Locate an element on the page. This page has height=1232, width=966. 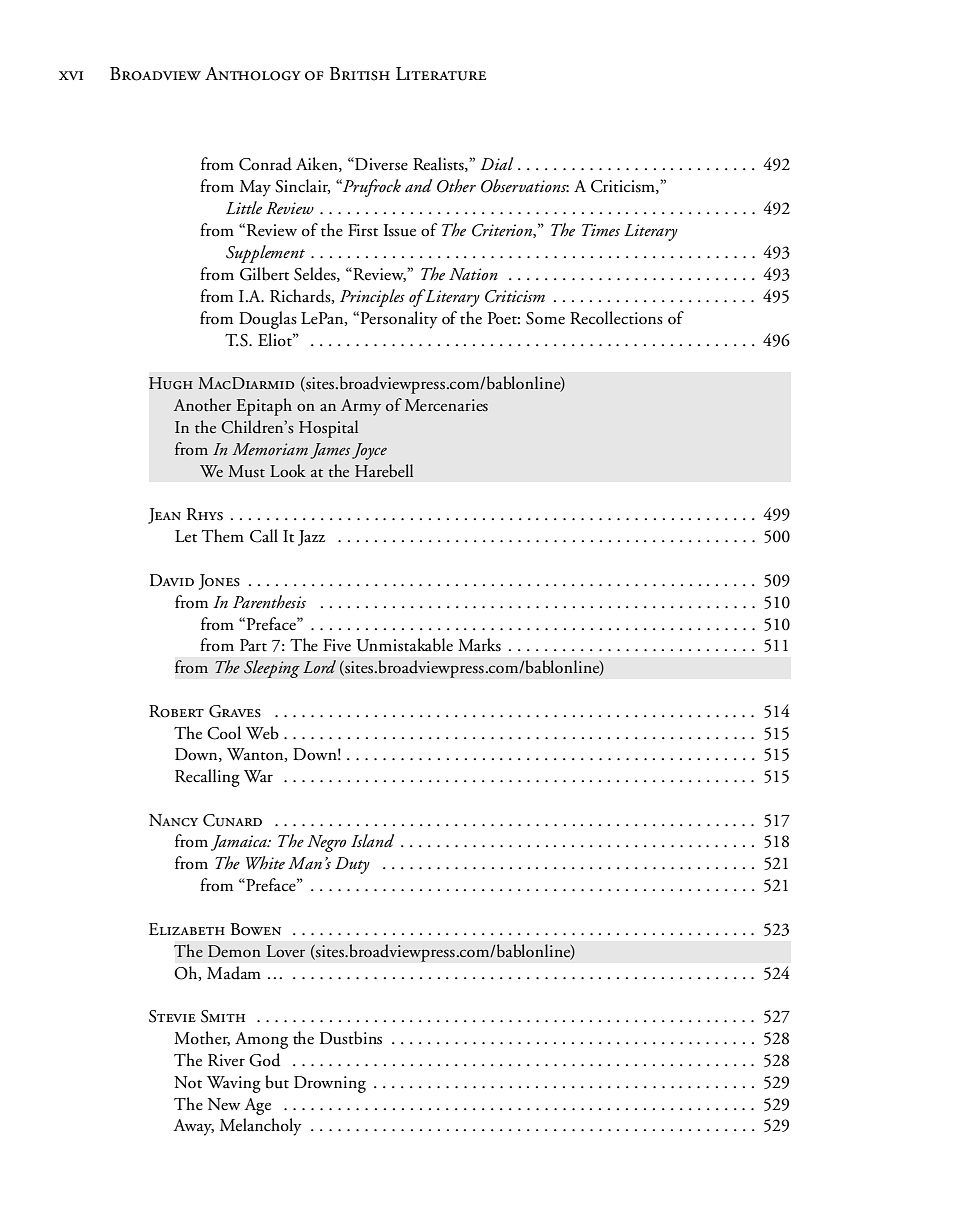
British is located at coordinates (360, 74).
